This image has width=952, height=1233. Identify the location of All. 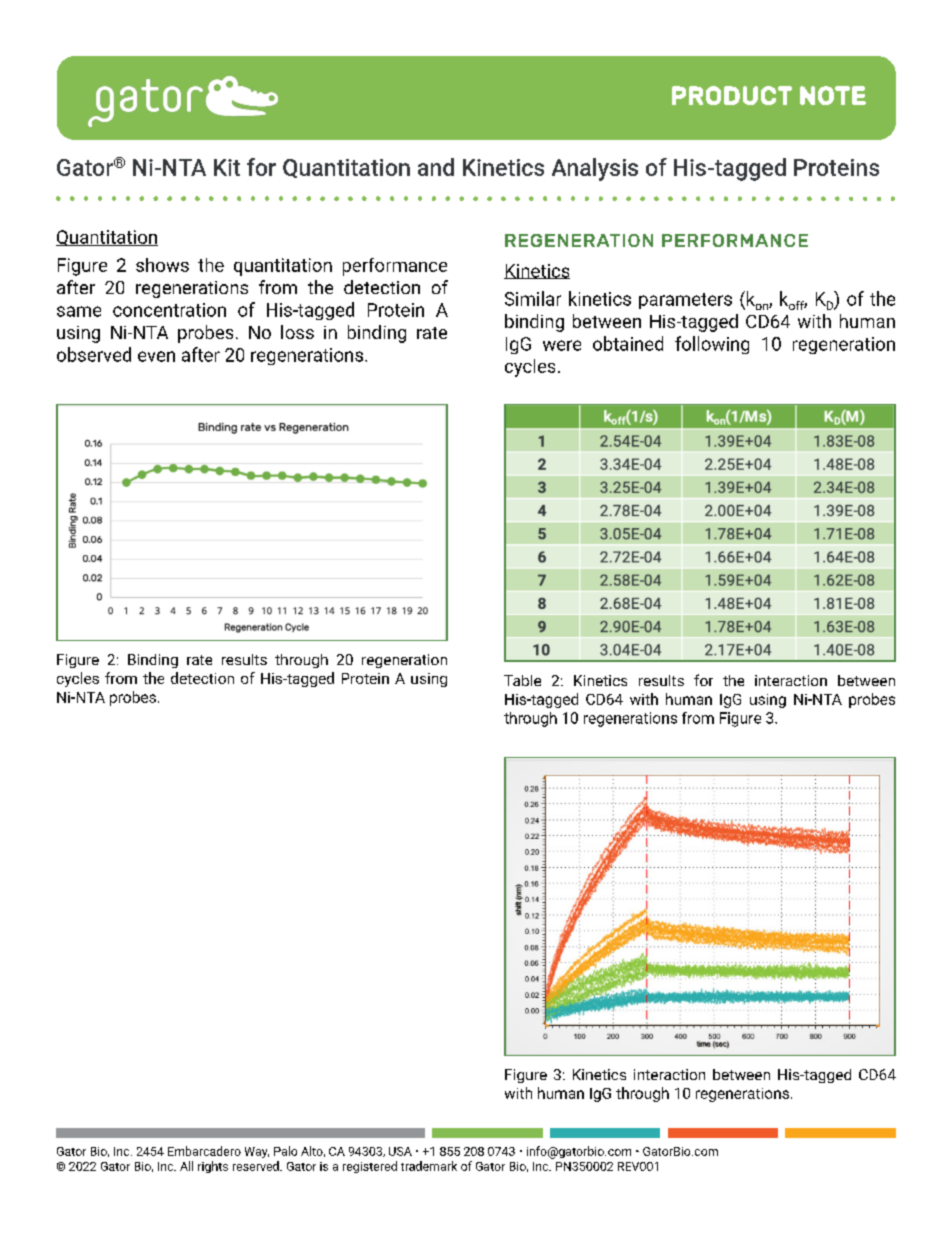
(186, 1166).
